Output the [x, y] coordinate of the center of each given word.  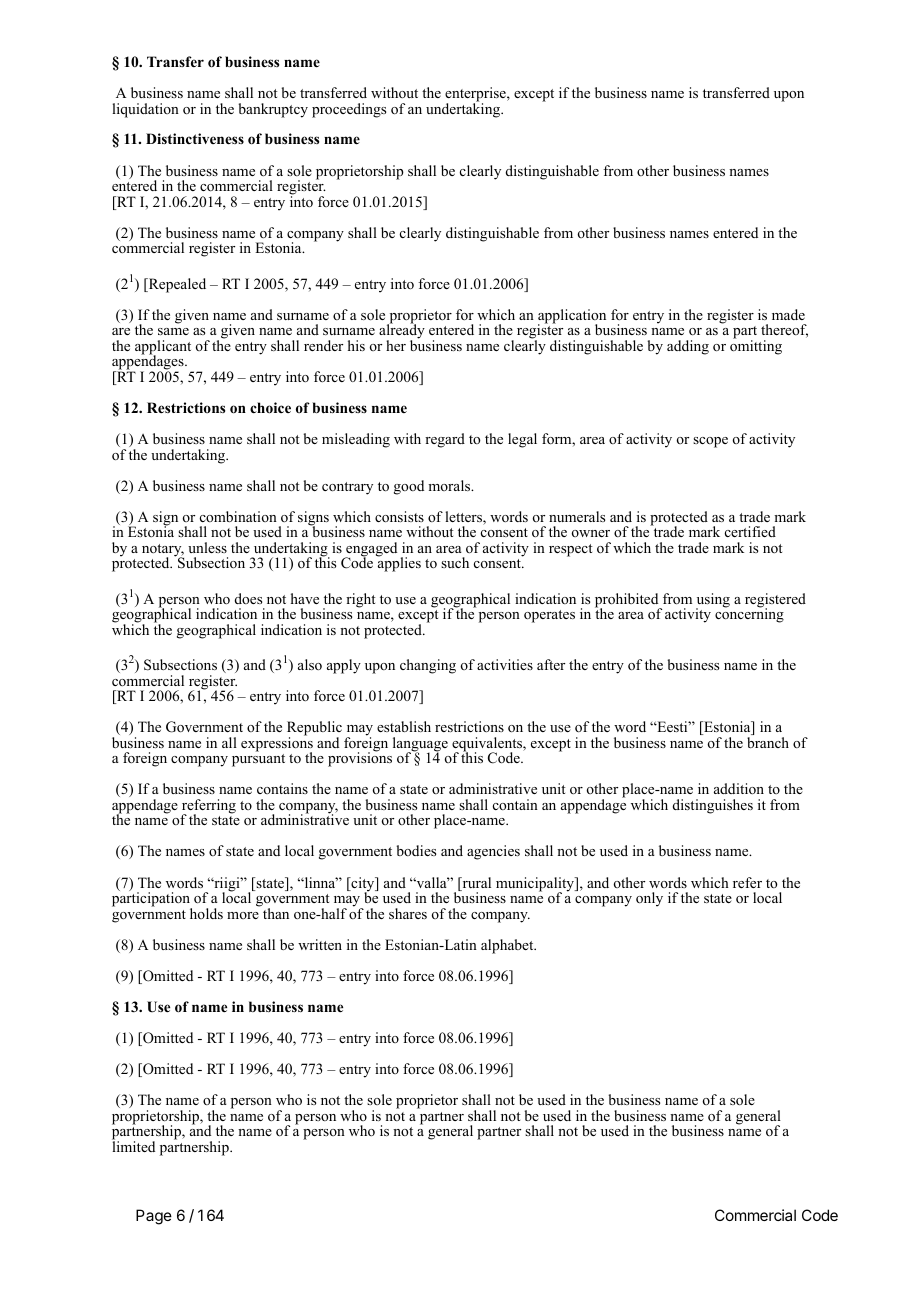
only [649, 899]
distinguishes [713, 806]
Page [154, 1217]
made [788, 314]
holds [206, 913]
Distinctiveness [195, 138]
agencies [493, 852]
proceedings [349, 110]
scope [710, 442]
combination [238, 516]
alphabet [508, 946]
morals [450, 485]
